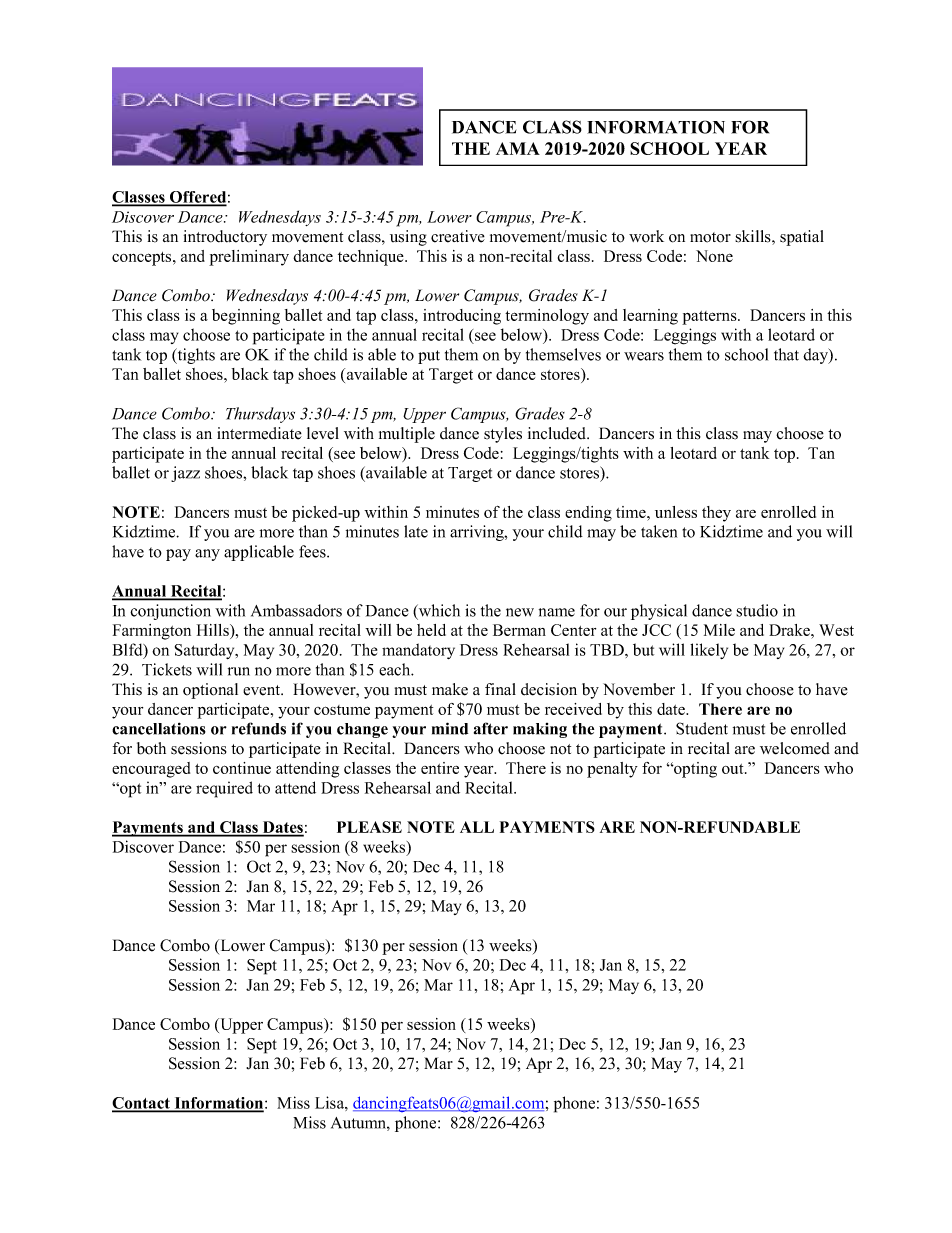 This screenshot has height=1233, width=952. Describe the element at coordinates (786, 354) in the screenshot. I see `that` at that location.
